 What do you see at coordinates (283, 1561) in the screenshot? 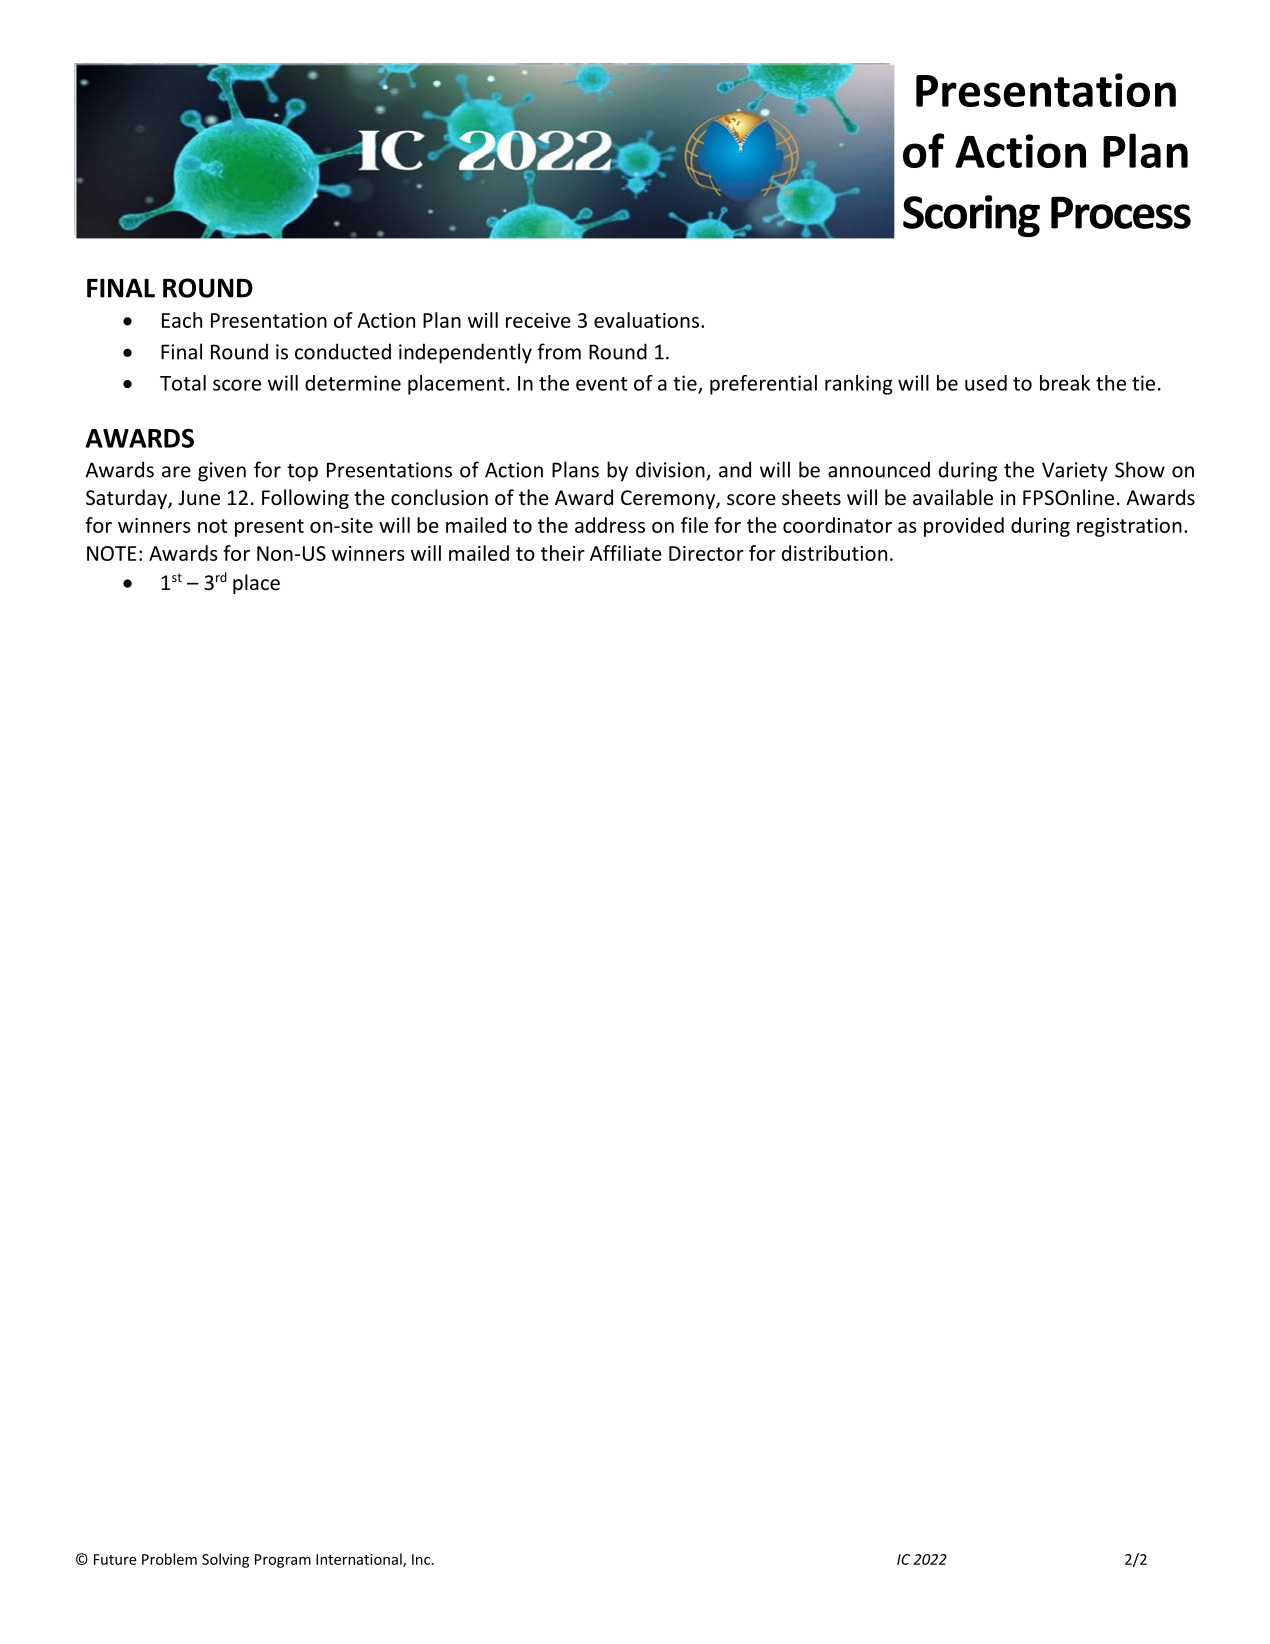
I see `Program` at bounding box center [283, 1561].
